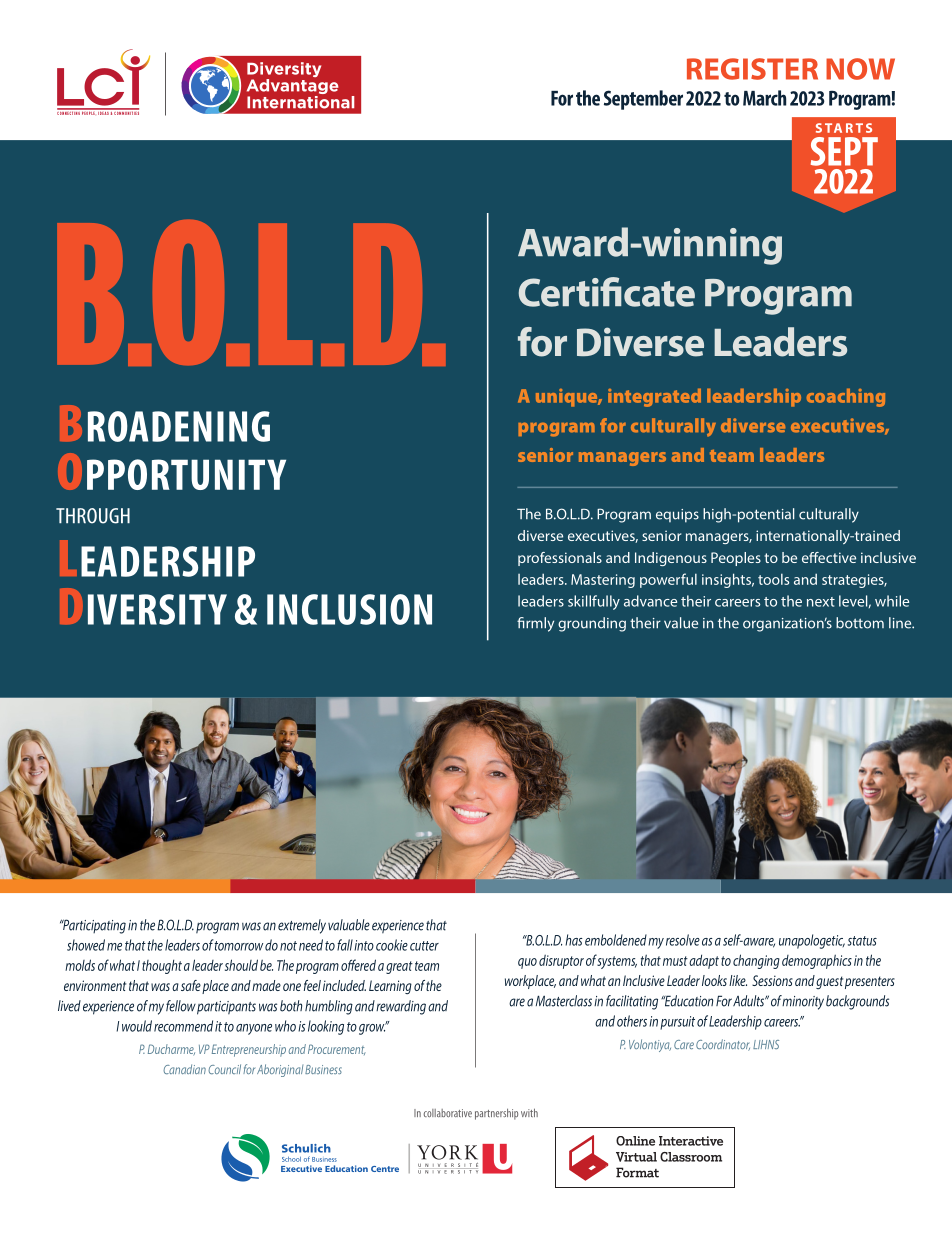 This screenshot has width=952, height=1233. I want to click on March, so click(764, 98).
